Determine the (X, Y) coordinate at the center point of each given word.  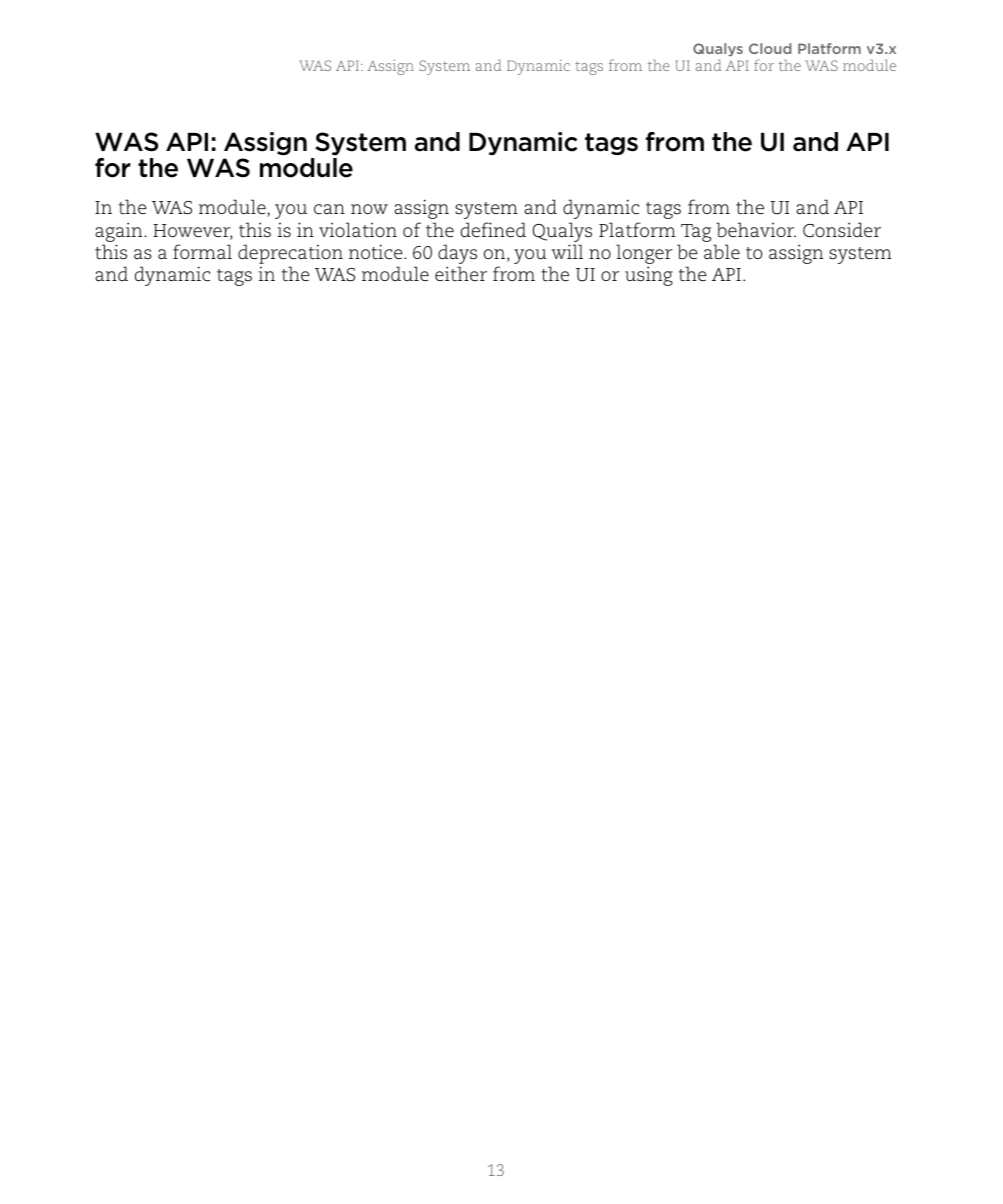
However (192, 232)
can (329, 209)
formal (202, 252)
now (369, 209)
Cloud (770, 48)
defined (493, 230)
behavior (756, 230)
